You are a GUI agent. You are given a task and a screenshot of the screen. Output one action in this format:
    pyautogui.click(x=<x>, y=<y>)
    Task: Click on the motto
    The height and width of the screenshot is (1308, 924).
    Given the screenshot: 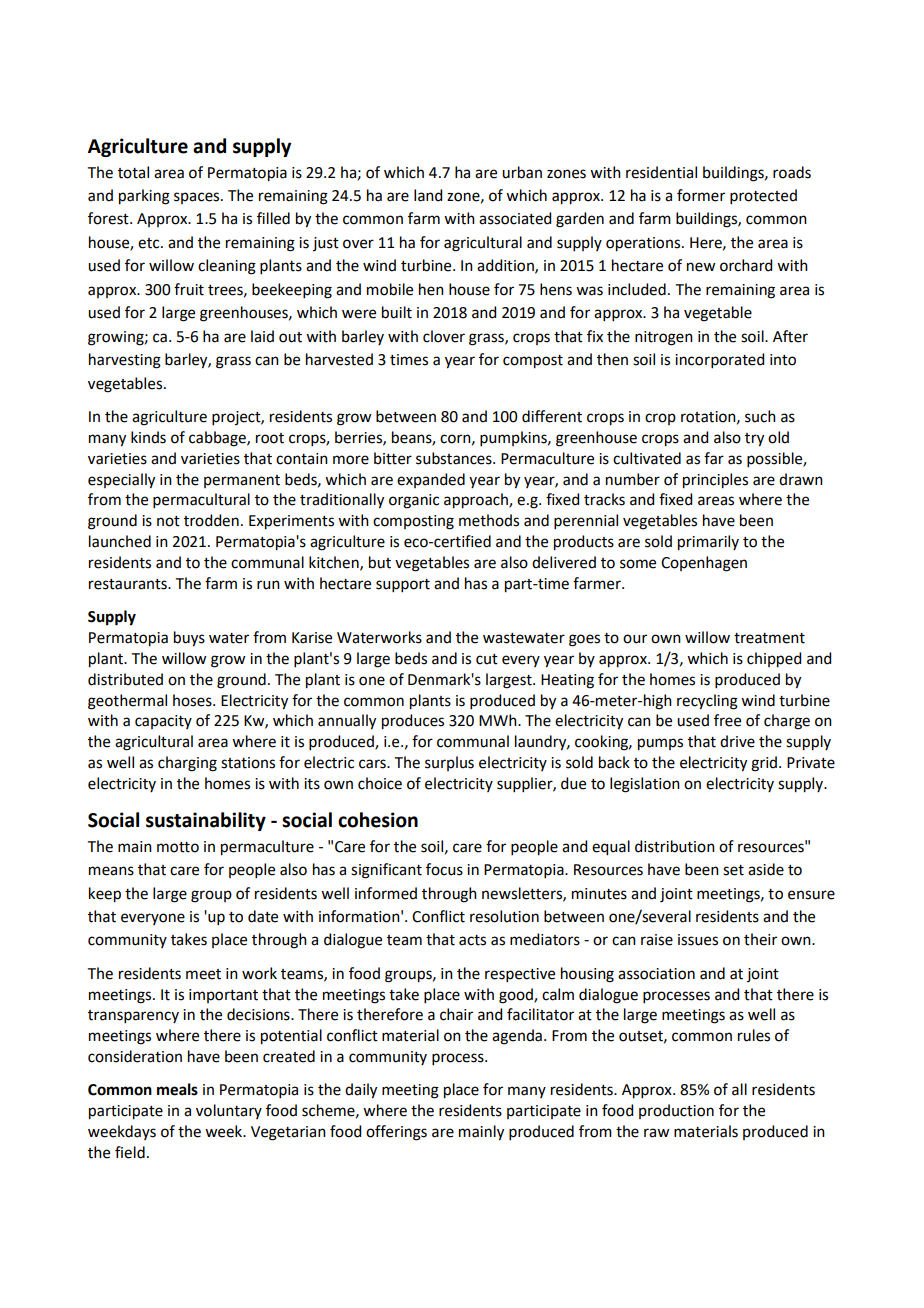 What is the action you would take?
    pyautogui.click(x=178, y=847)
